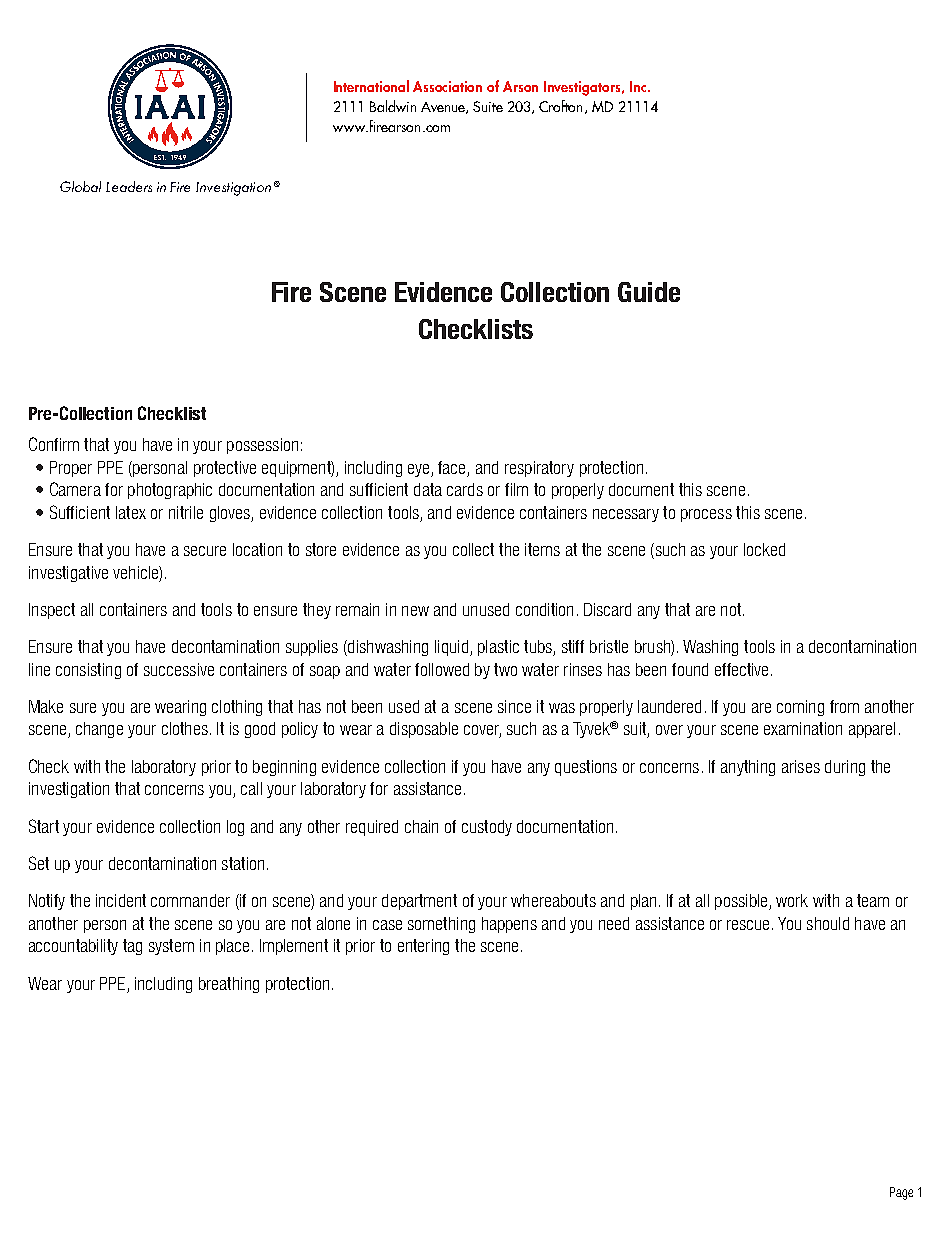 The width and height of the image is (952, 1233). Describe the element at coordinates (583, 88) in the image. I see `Investigators` at that location.
